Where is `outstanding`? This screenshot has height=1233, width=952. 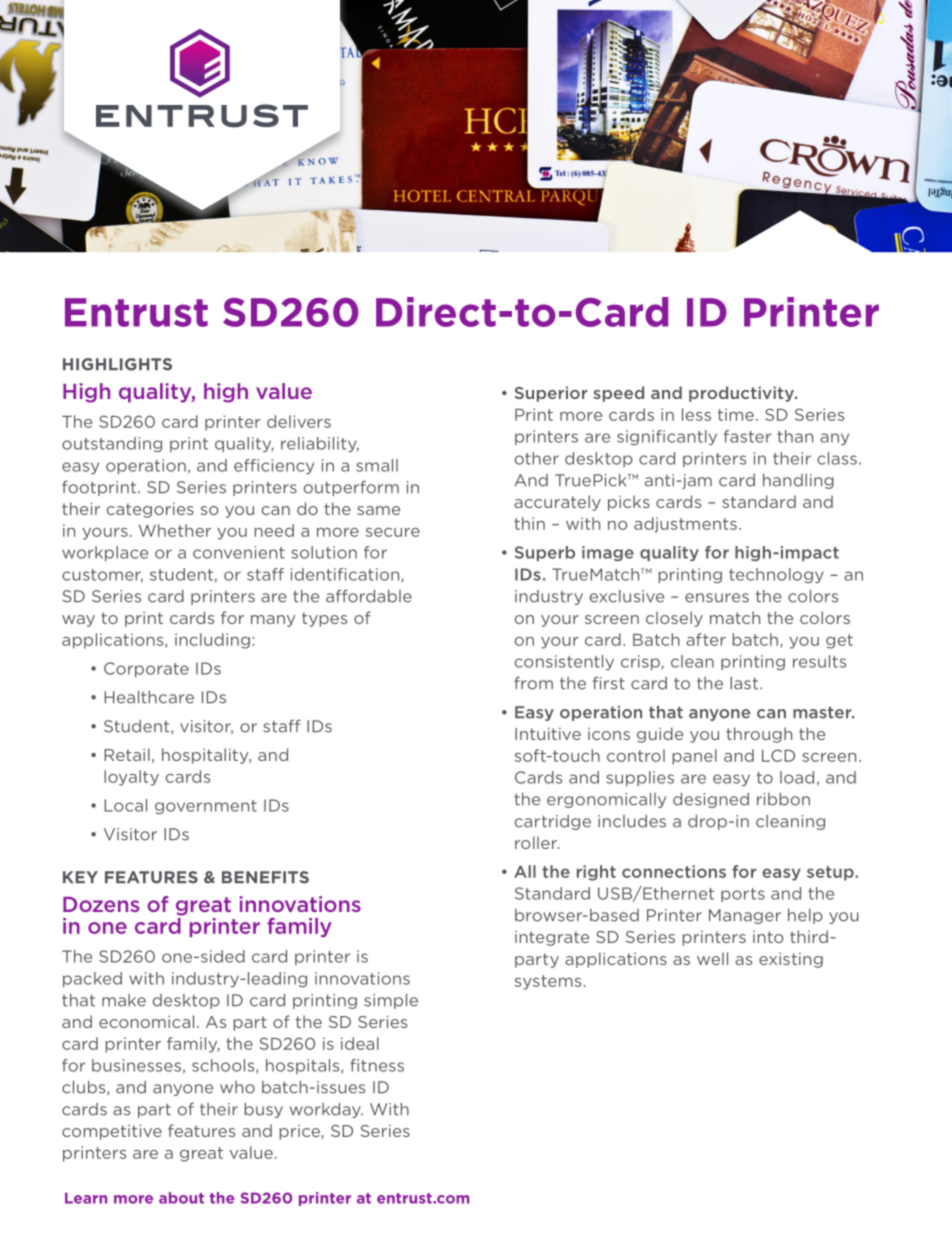 outstanding is located at coordinates (112, 444).
